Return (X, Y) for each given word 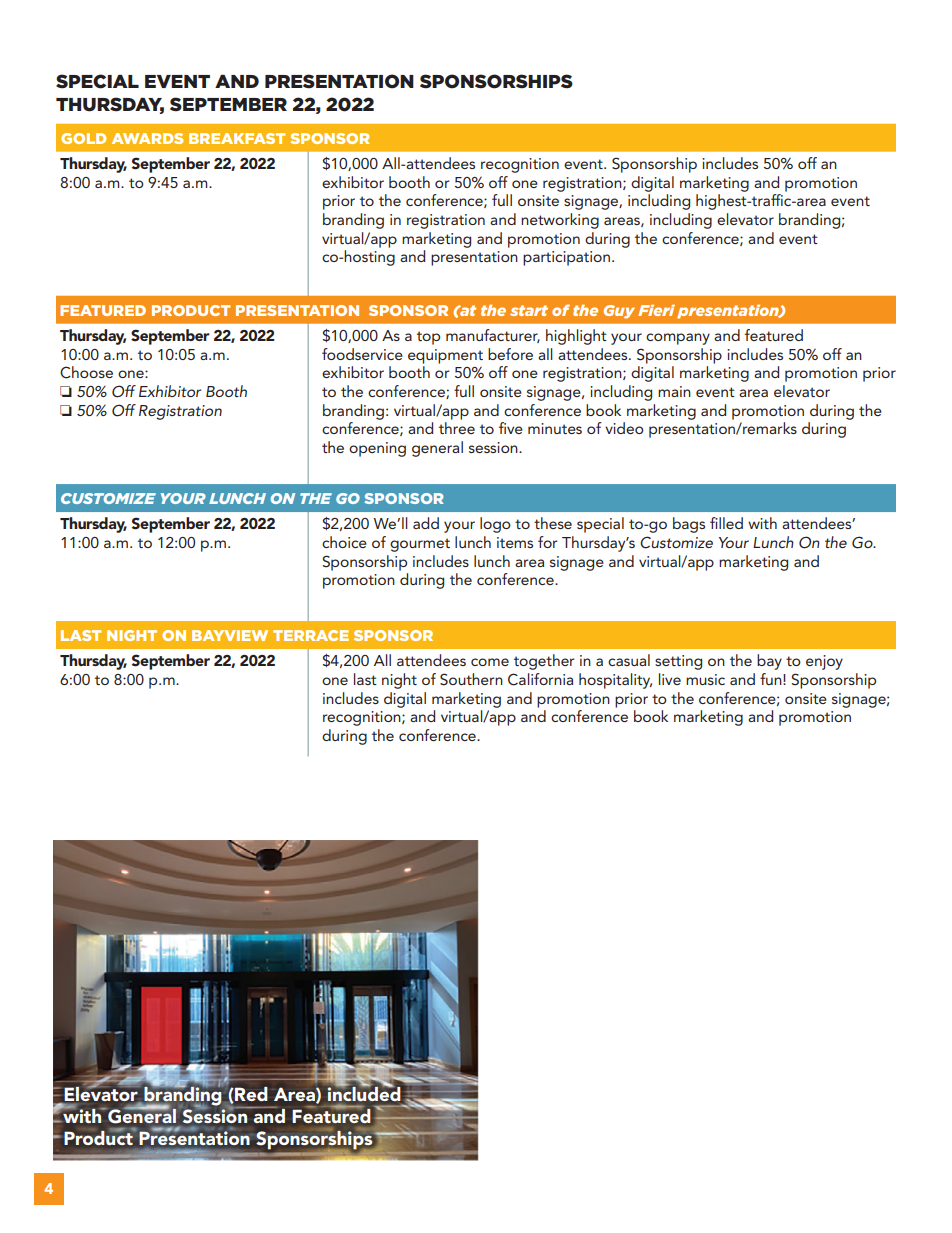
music (705, 679)
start (529, 310)
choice (344, 542)
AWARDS (147, 138)
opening (377, 449)
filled (726, 523)
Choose (86, 372)
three (457, 428)
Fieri (656, 310)
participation (566, 258)
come (490, 662)
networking (560, 221)
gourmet (420, 545)
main (674, 391)
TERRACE (311, 635)
